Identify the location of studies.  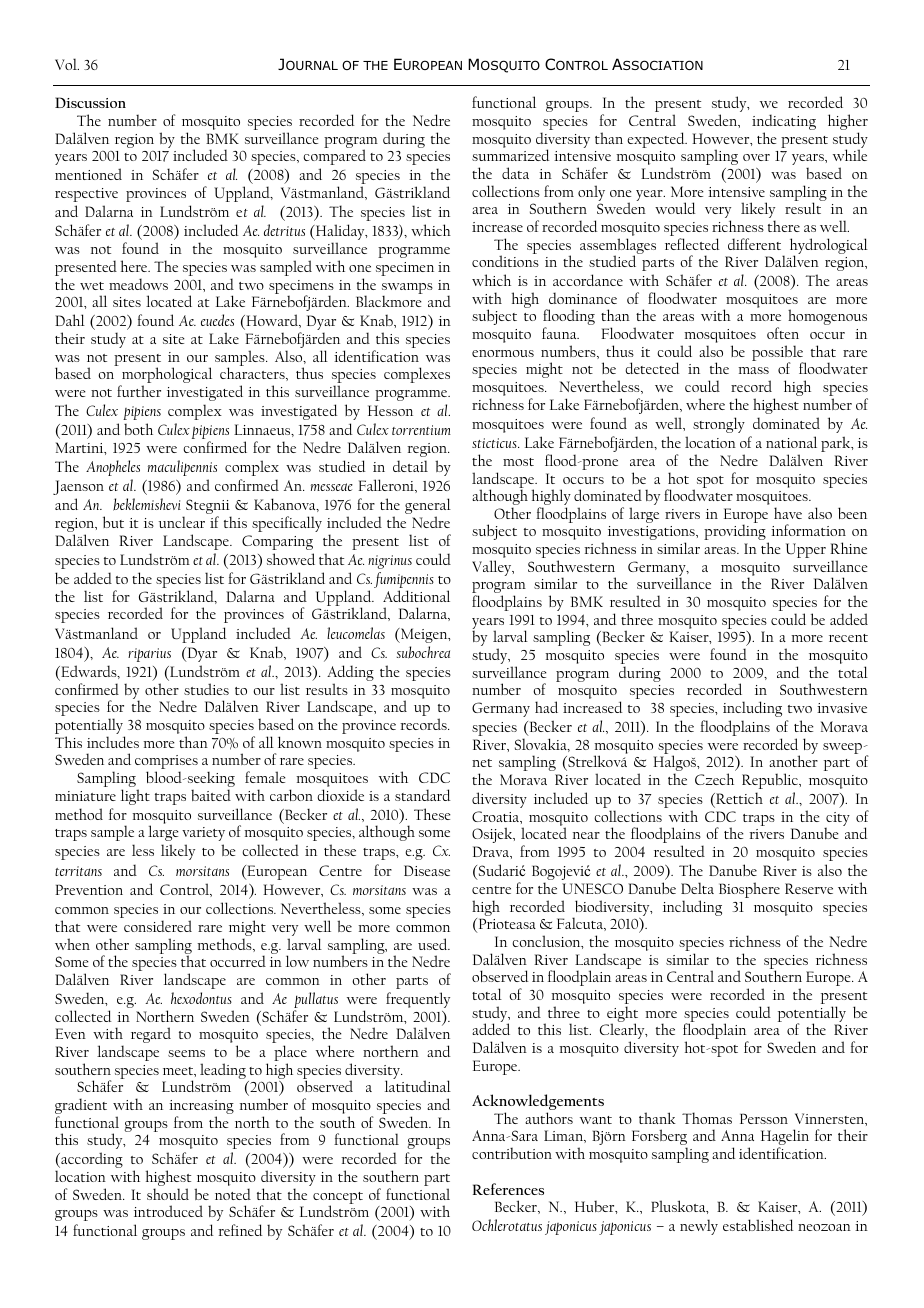
(206, 689).
